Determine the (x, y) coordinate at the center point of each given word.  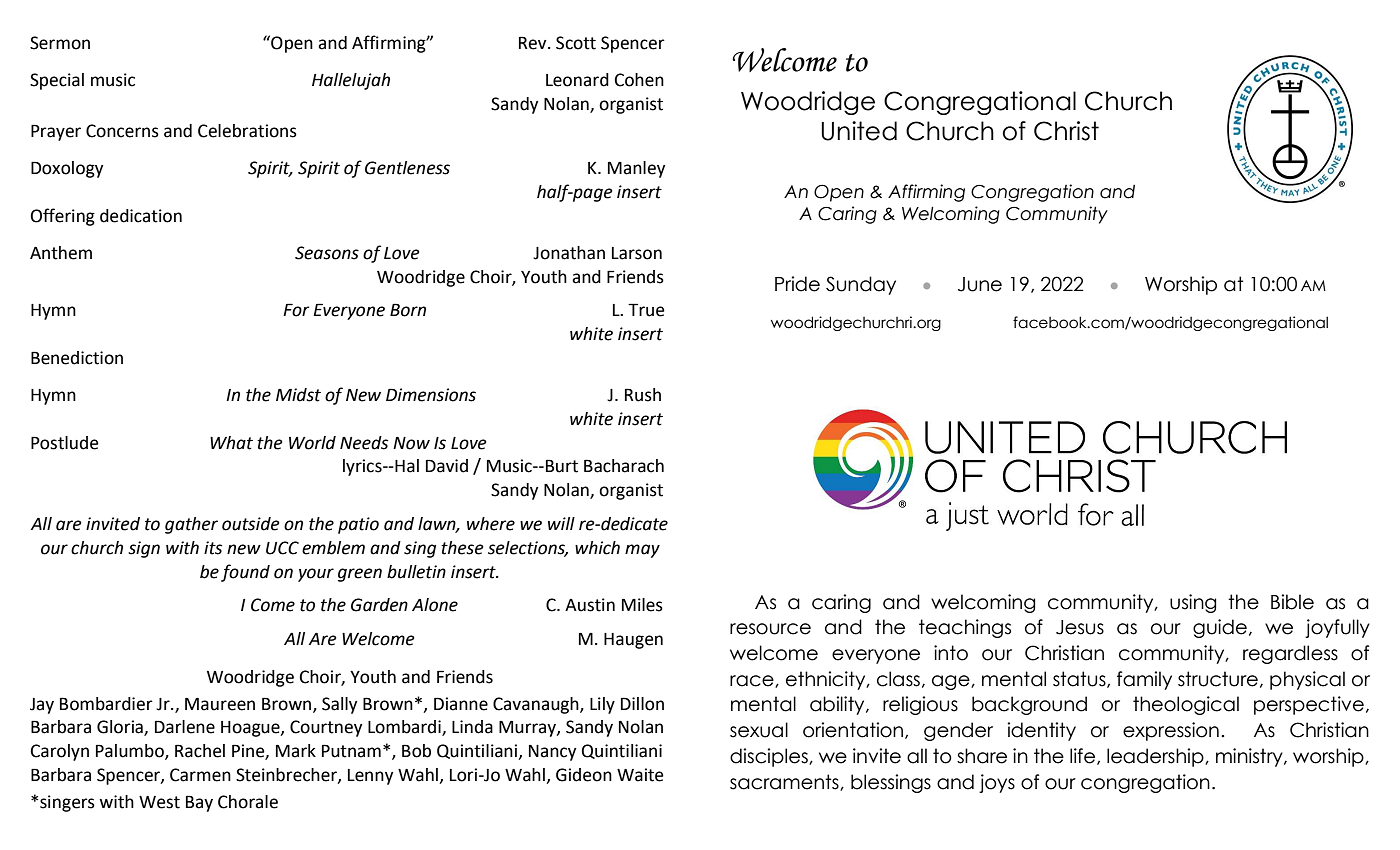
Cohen (639, 80)
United (859, 131)
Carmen (200, 775)
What (231, 443)
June (980, 284)
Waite (640, 775)
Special (57, 81)
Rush (643, 395)
